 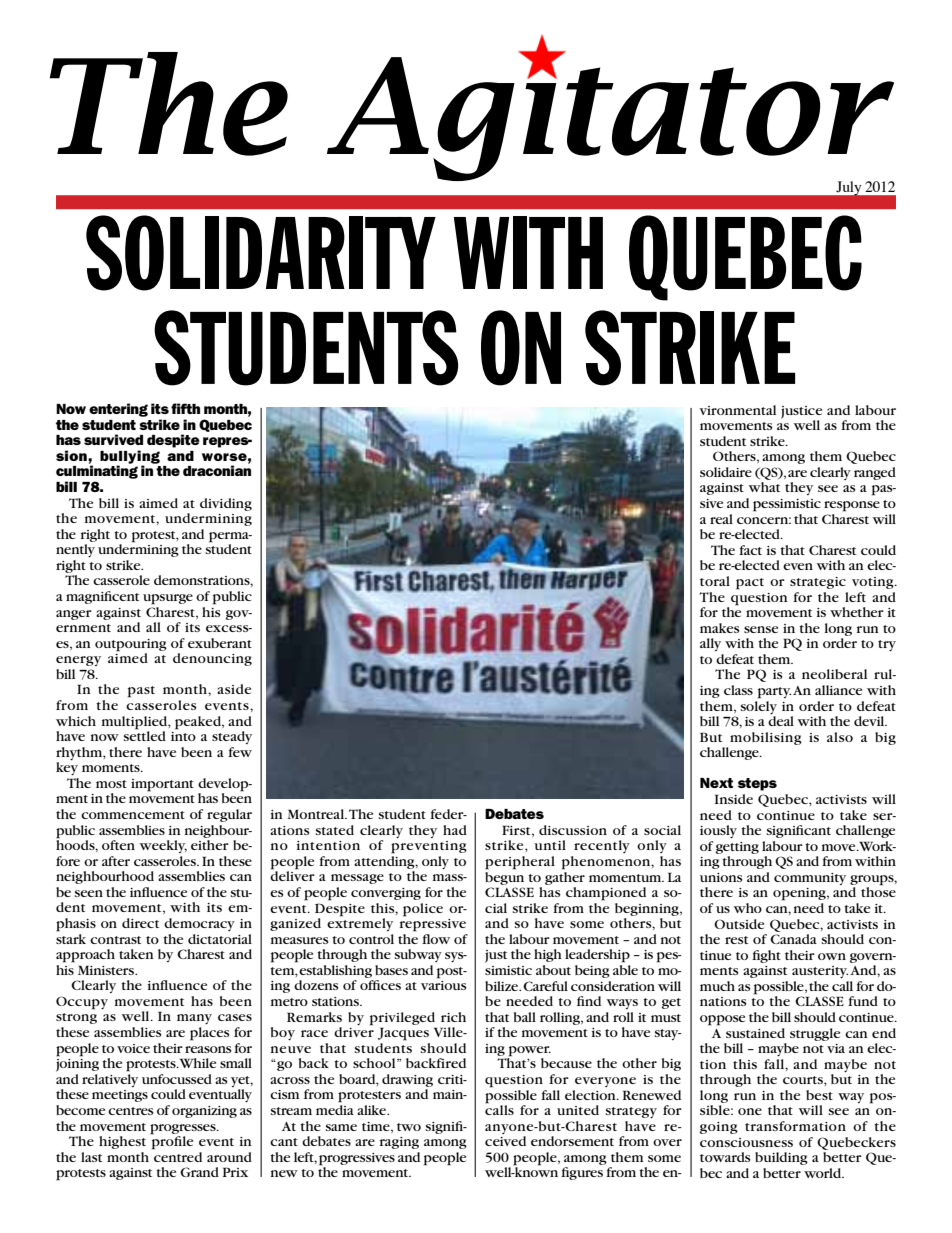 What do you see at coordinates (875, 473) in the image?
I see `ranged` at bounding box center [875, 473].
